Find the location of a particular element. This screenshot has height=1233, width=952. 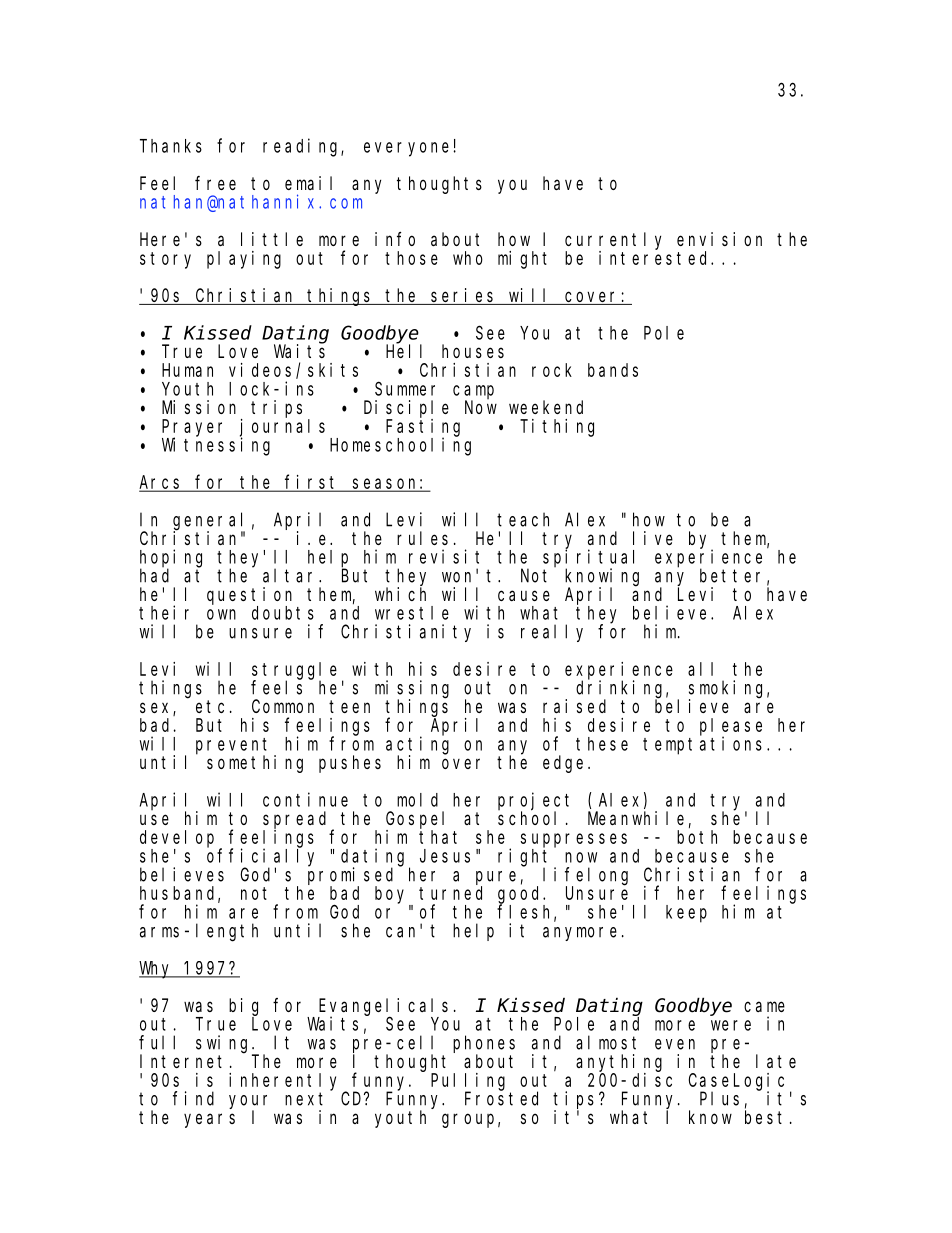

Jesus is located at coordinates (445, 856).
